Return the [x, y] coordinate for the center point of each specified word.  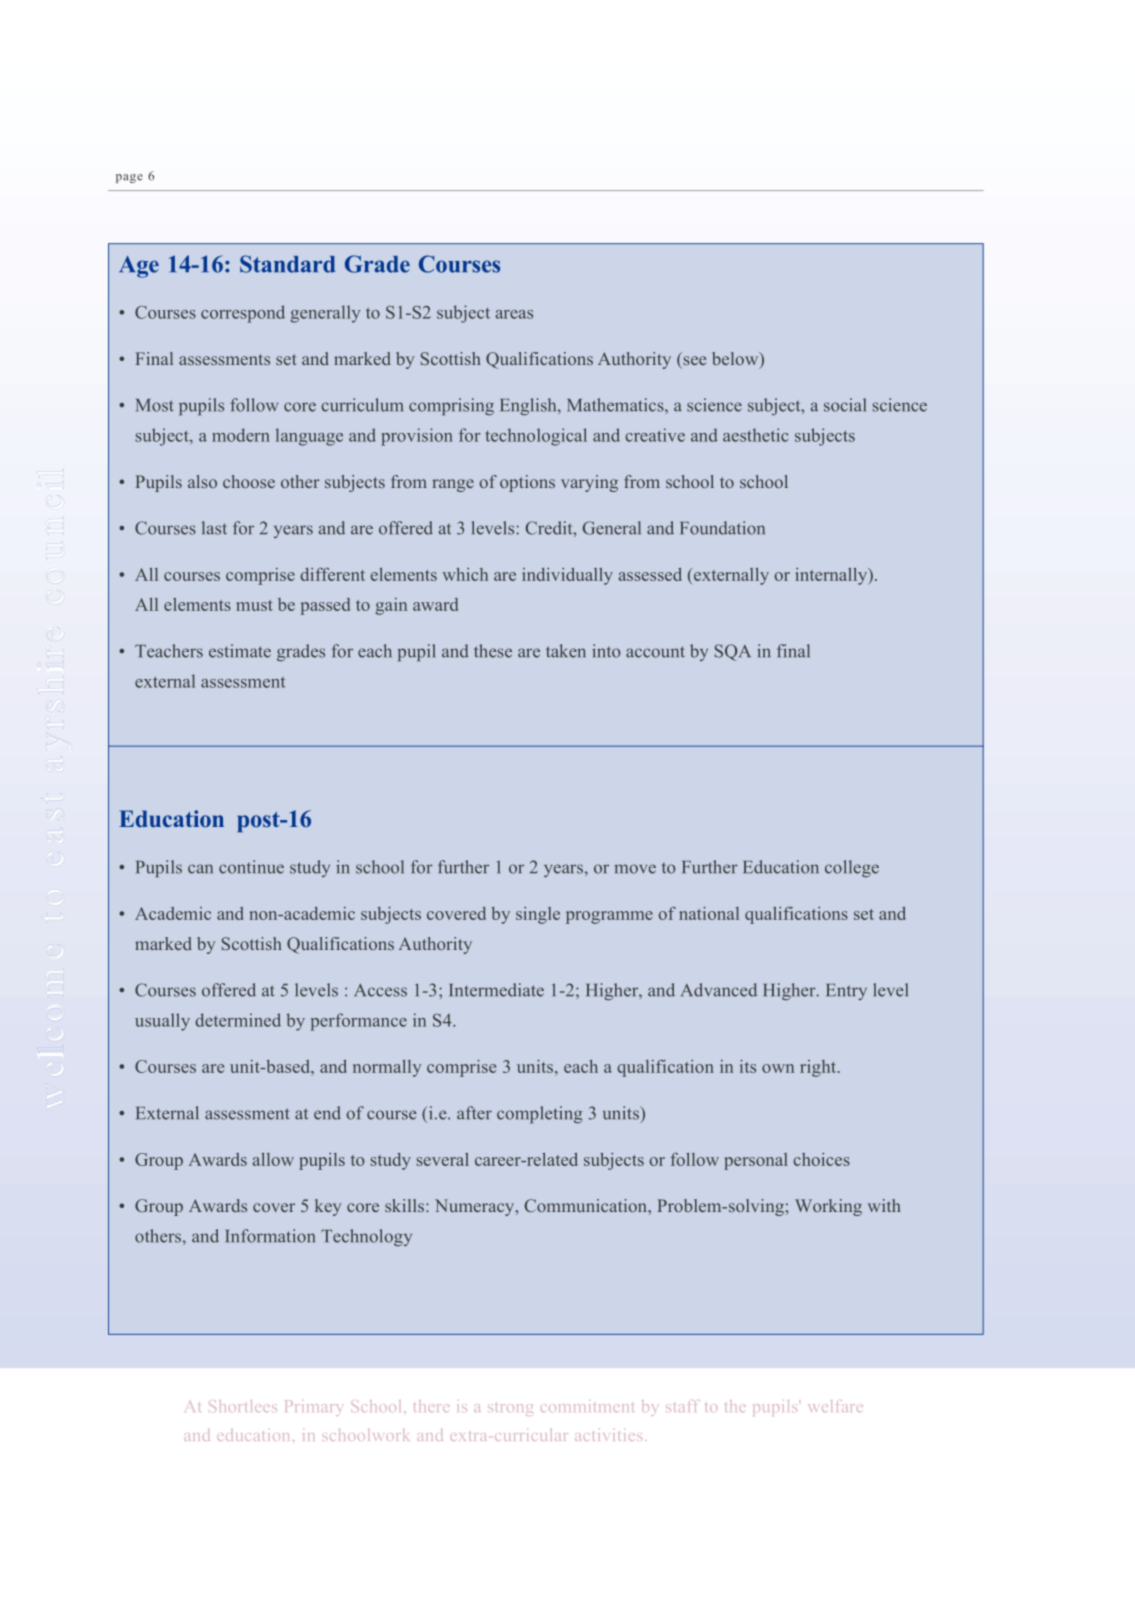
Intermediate [497, 990]
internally [832, 576]
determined [238, 1020]
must [254, 605]
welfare [835, 1406]
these [493, 651]
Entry [847, 992]
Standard [288, 264]
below [736, 360]
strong [510, 1409]
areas [514, 314]
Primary [313, 1408]
